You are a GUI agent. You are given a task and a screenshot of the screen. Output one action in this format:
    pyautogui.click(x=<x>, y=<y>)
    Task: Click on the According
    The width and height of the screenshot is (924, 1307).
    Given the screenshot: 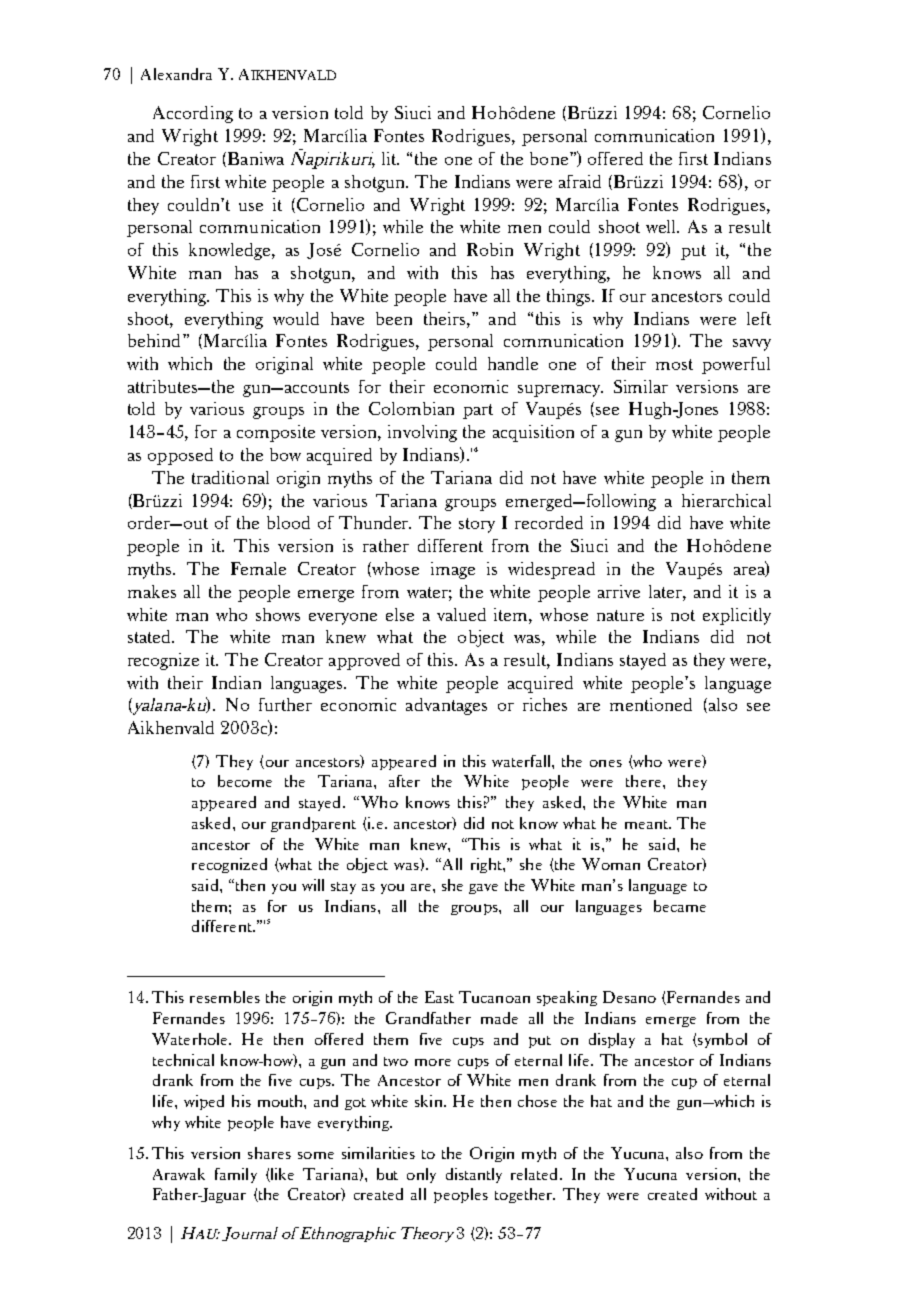 What is the action you would take?
    pyautogui.click(x=193, y=114)
